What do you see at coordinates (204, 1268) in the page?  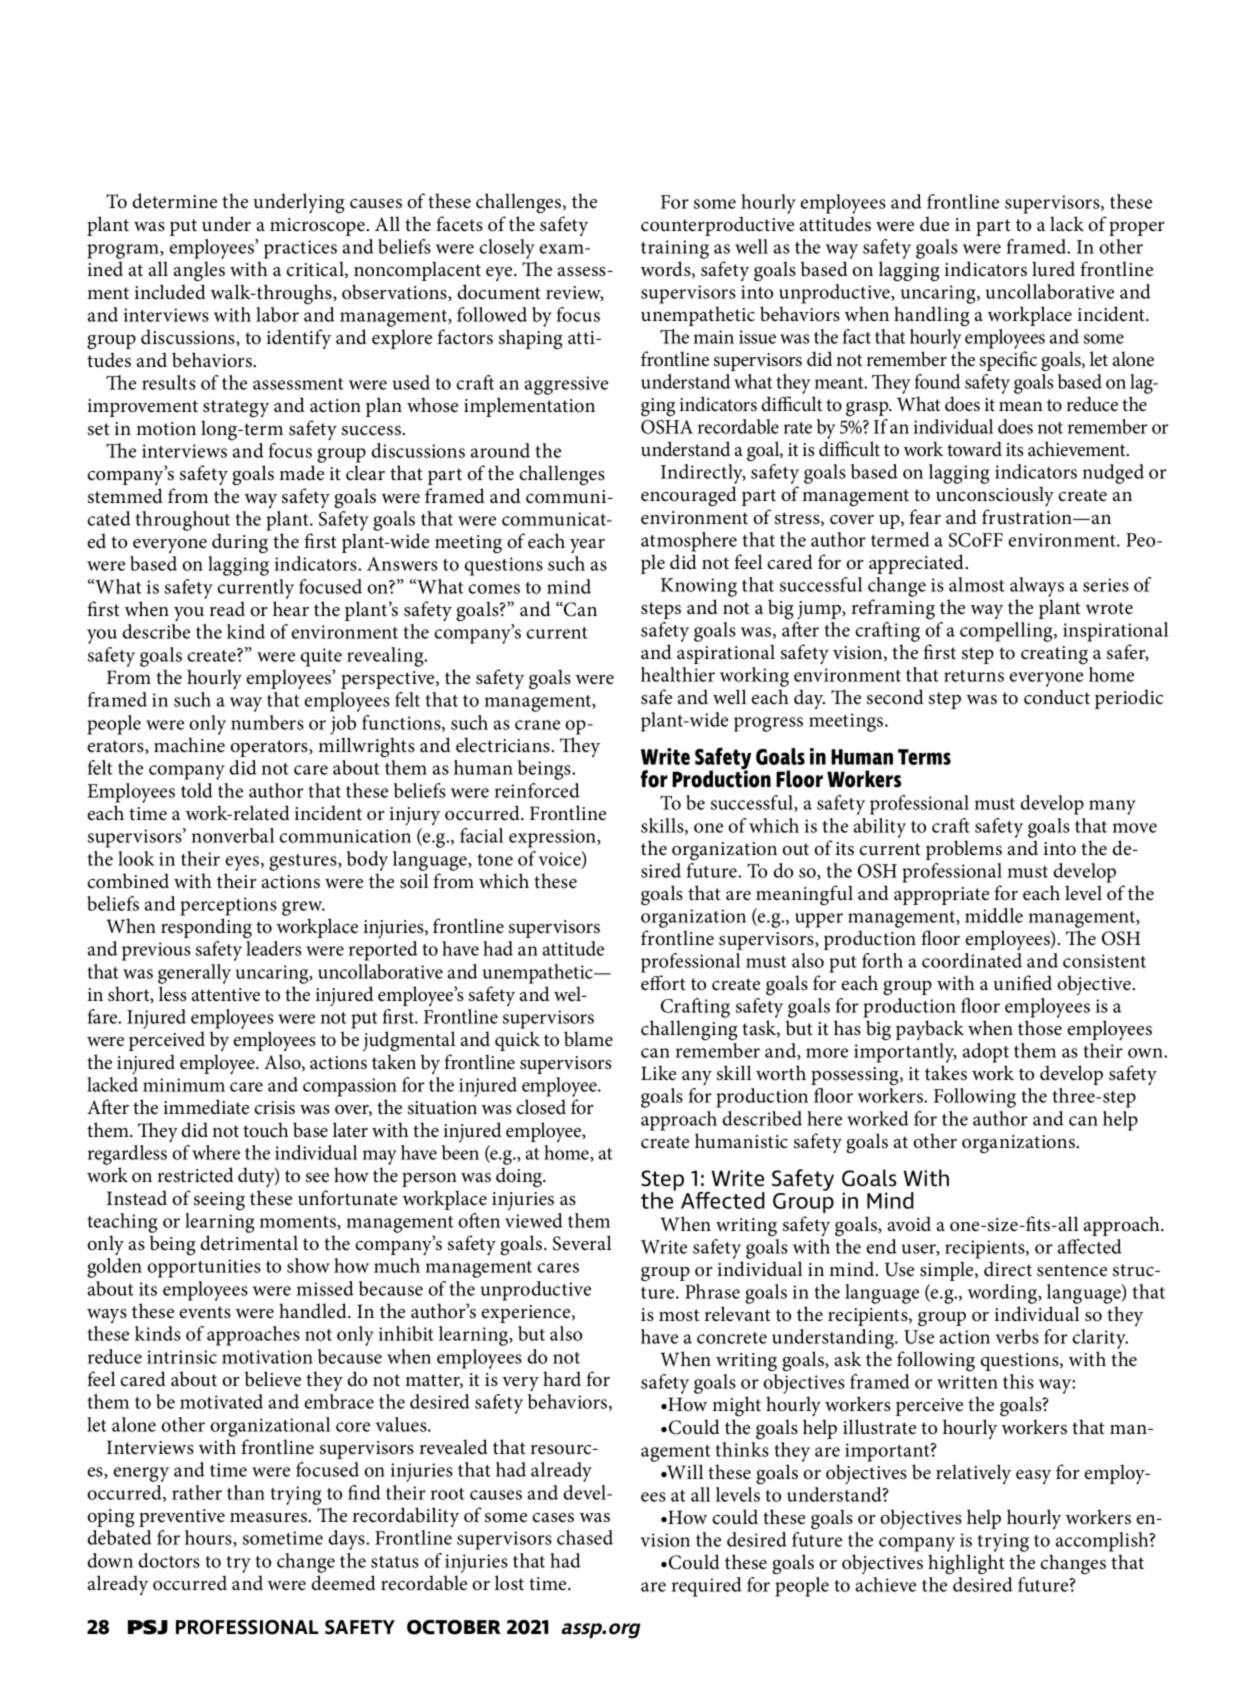 I see `opportunities` at bounding box center [204, 1268].
